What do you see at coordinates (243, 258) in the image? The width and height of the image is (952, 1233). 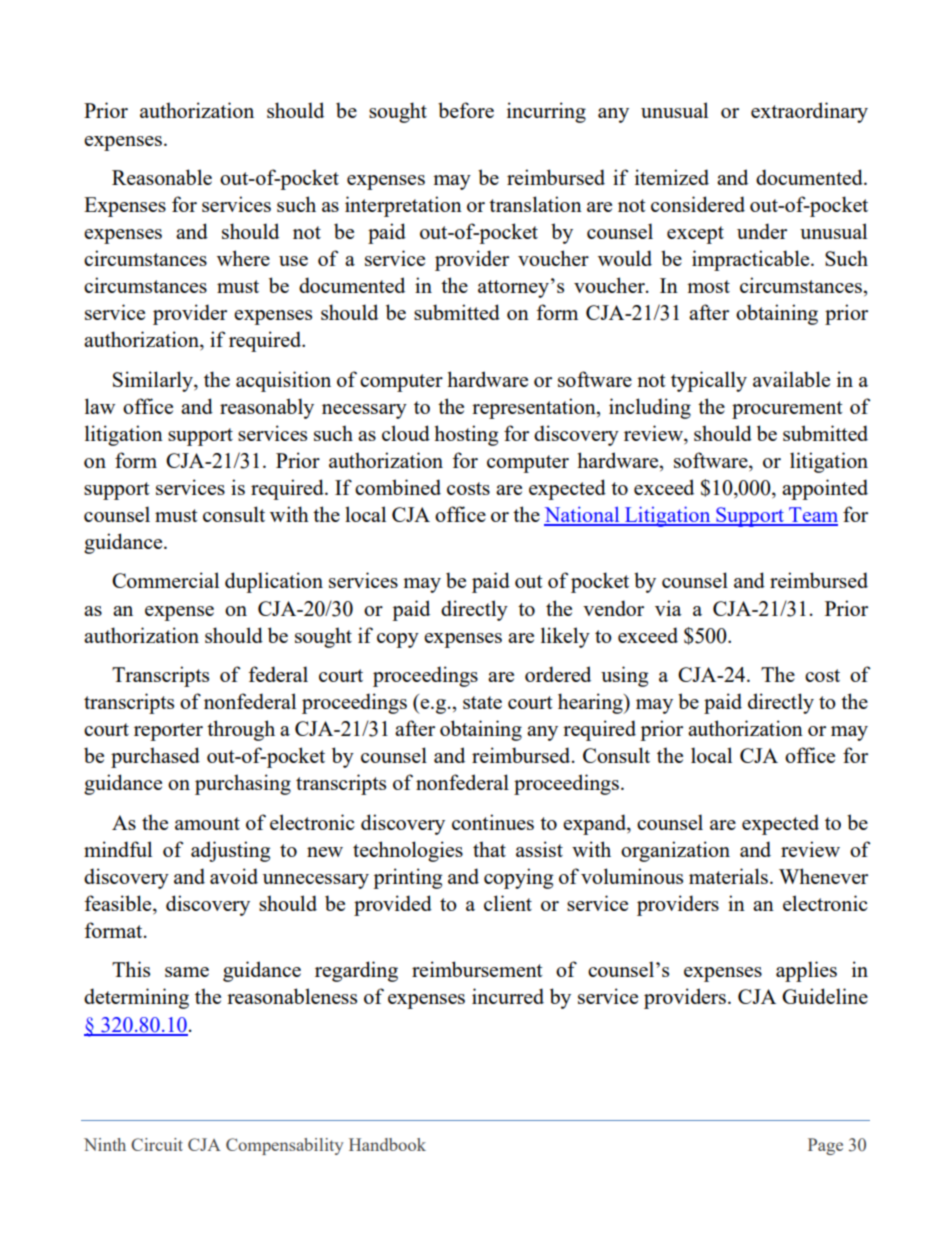 I see `where` at bounding box center [243, 258].
